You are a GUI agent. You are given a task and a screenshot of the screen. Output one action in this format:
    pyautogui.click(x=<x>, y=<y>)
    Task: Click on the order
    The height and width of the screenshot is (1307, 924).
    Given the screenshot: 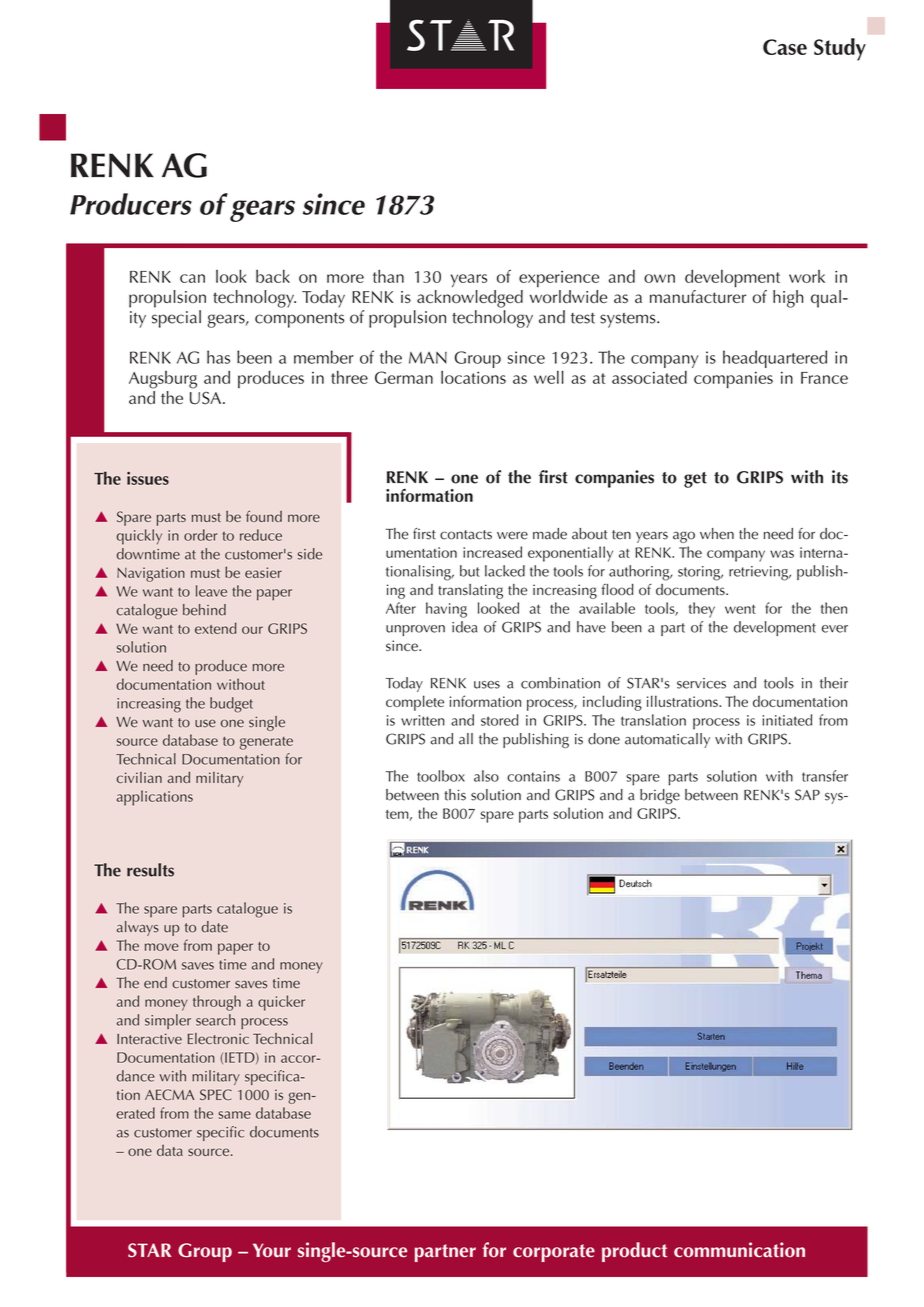 What is the action you would take?
    pyautogui.click(x=200, y=535)
